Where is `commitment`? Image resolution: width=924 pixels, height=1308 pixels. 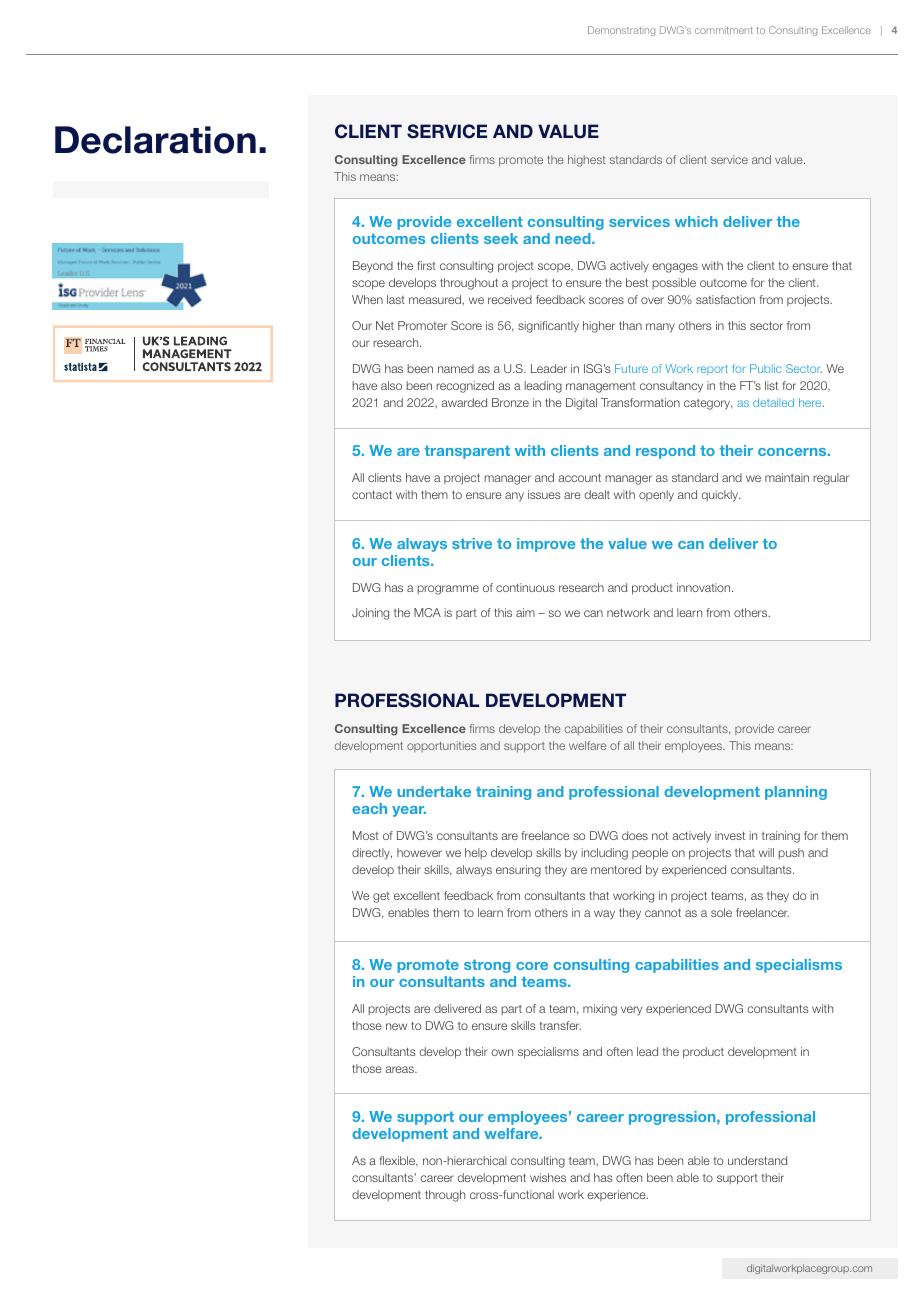 commitment is located at coordinates (724, 30).
